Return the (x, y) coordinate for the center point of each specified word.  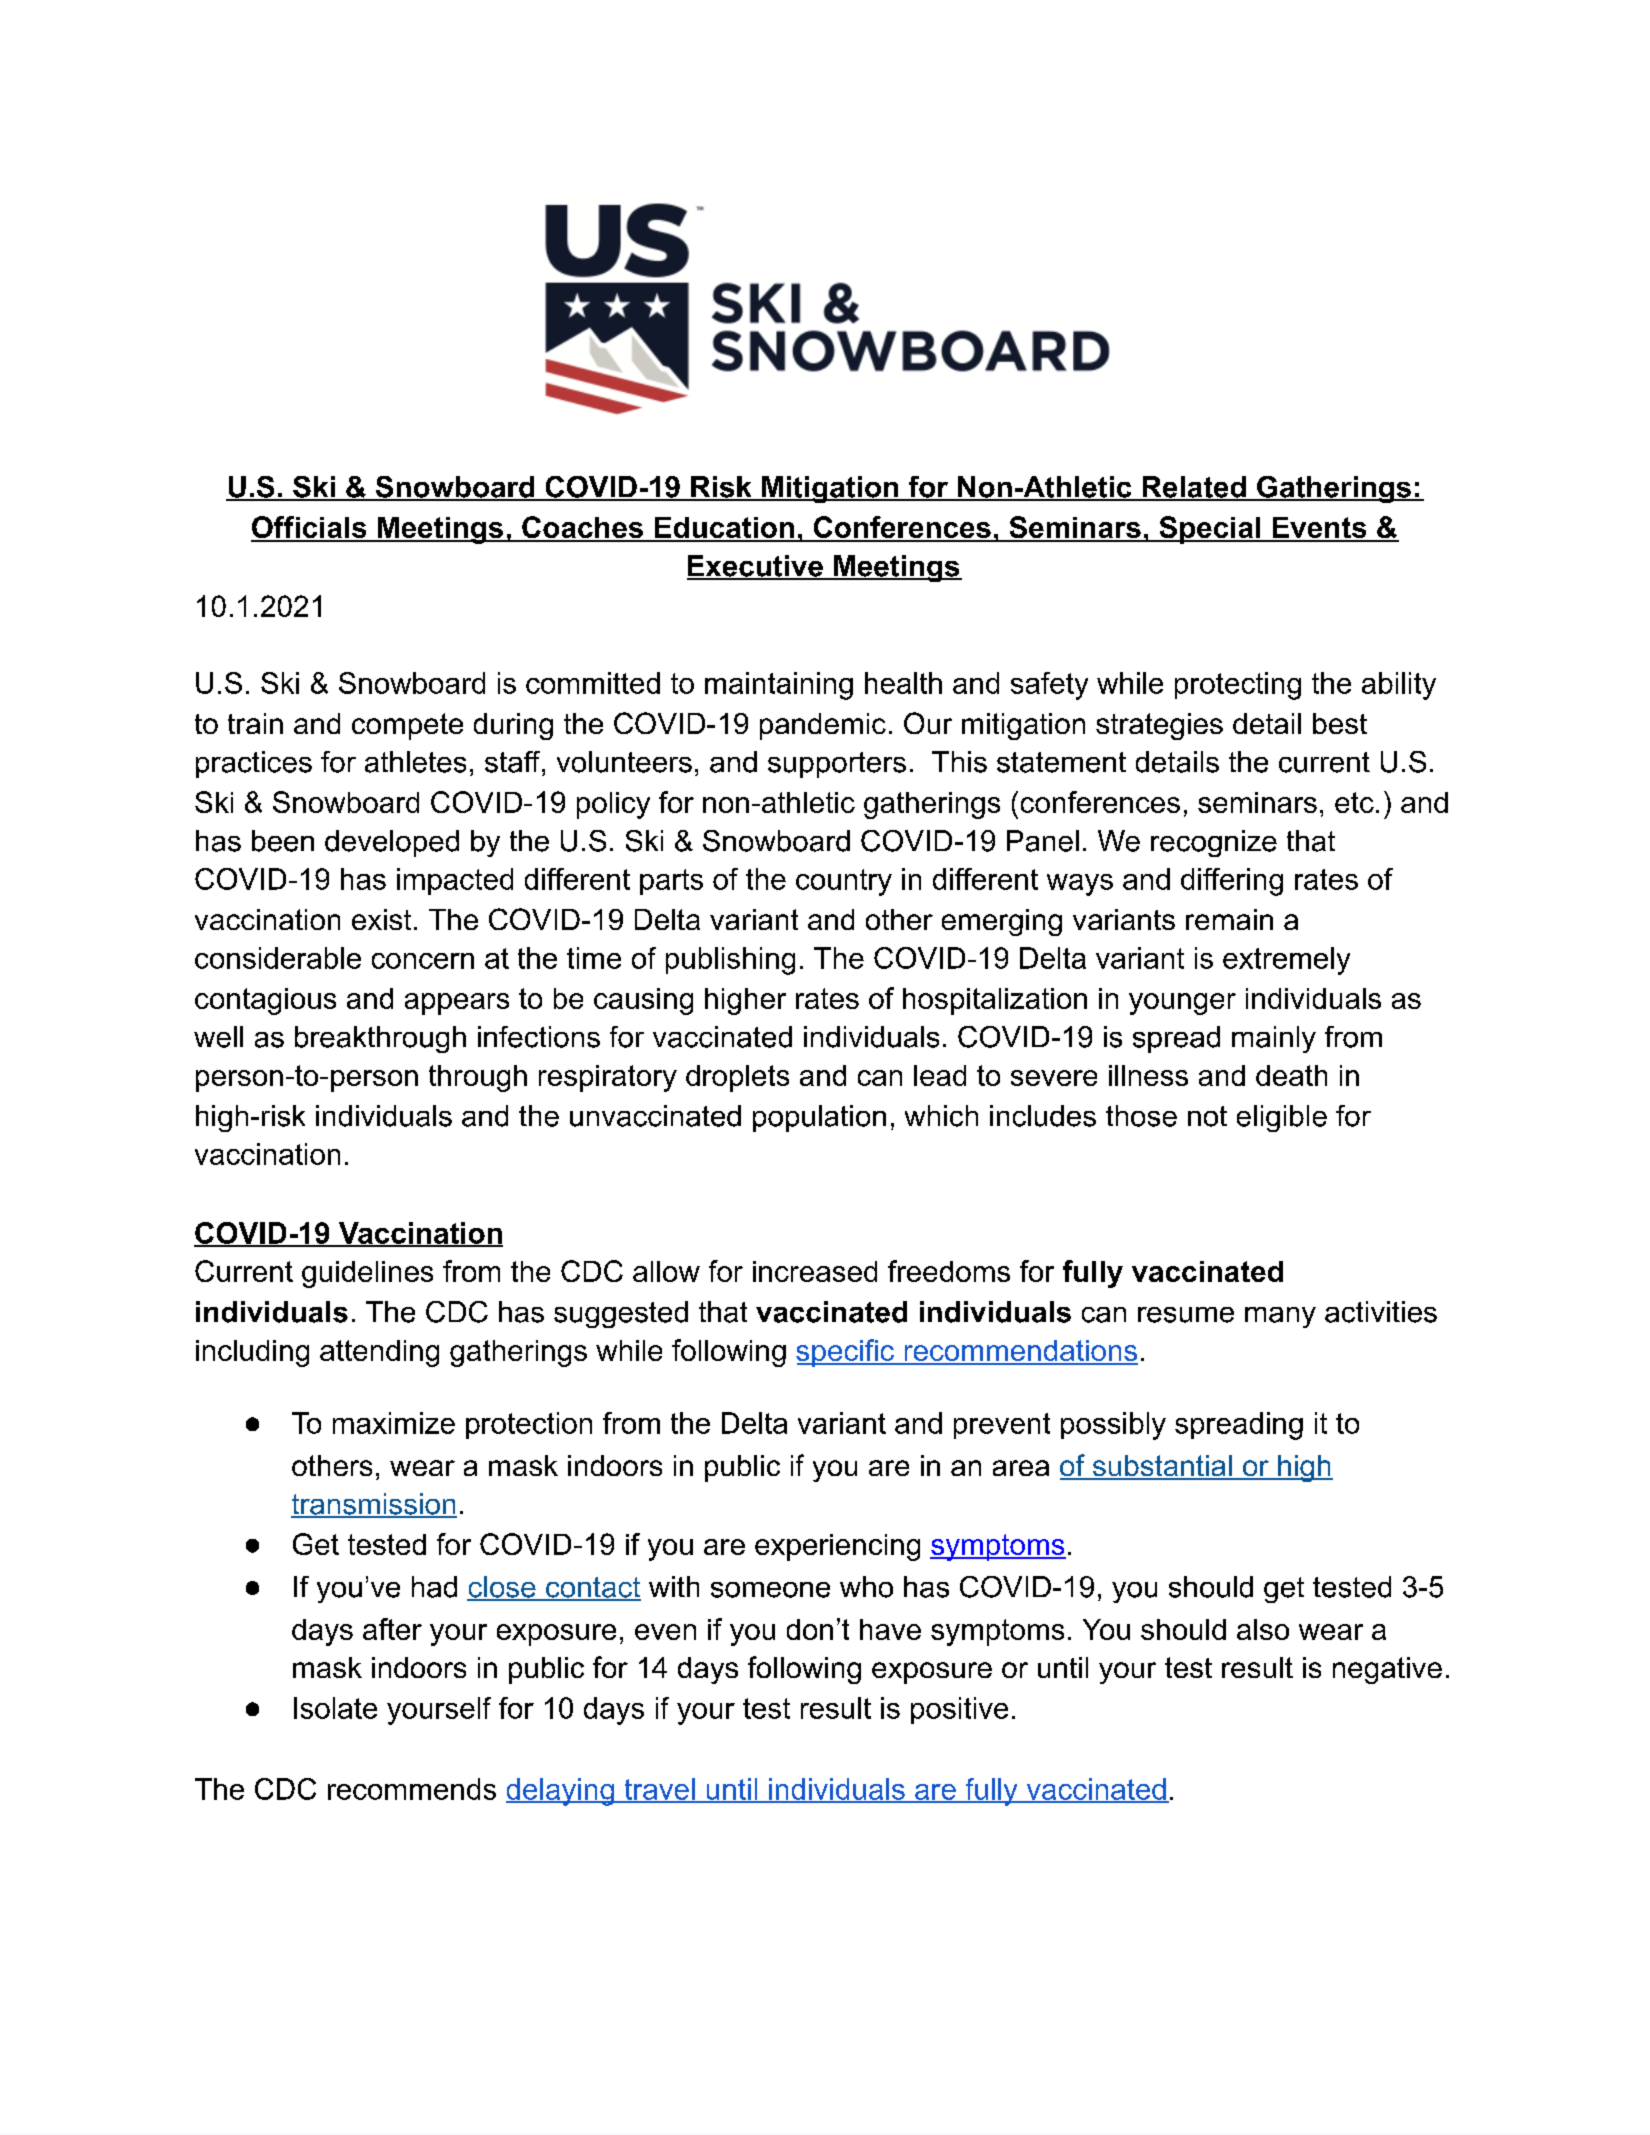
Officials (310, 528)
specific (846, 1353)
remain (1229, 919)
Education (724, 529)
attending (379, 1353)
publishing (730, 961)
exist (381, 919)
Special (1210, 530)
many (1280, 1317)
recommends (412, 1789)
